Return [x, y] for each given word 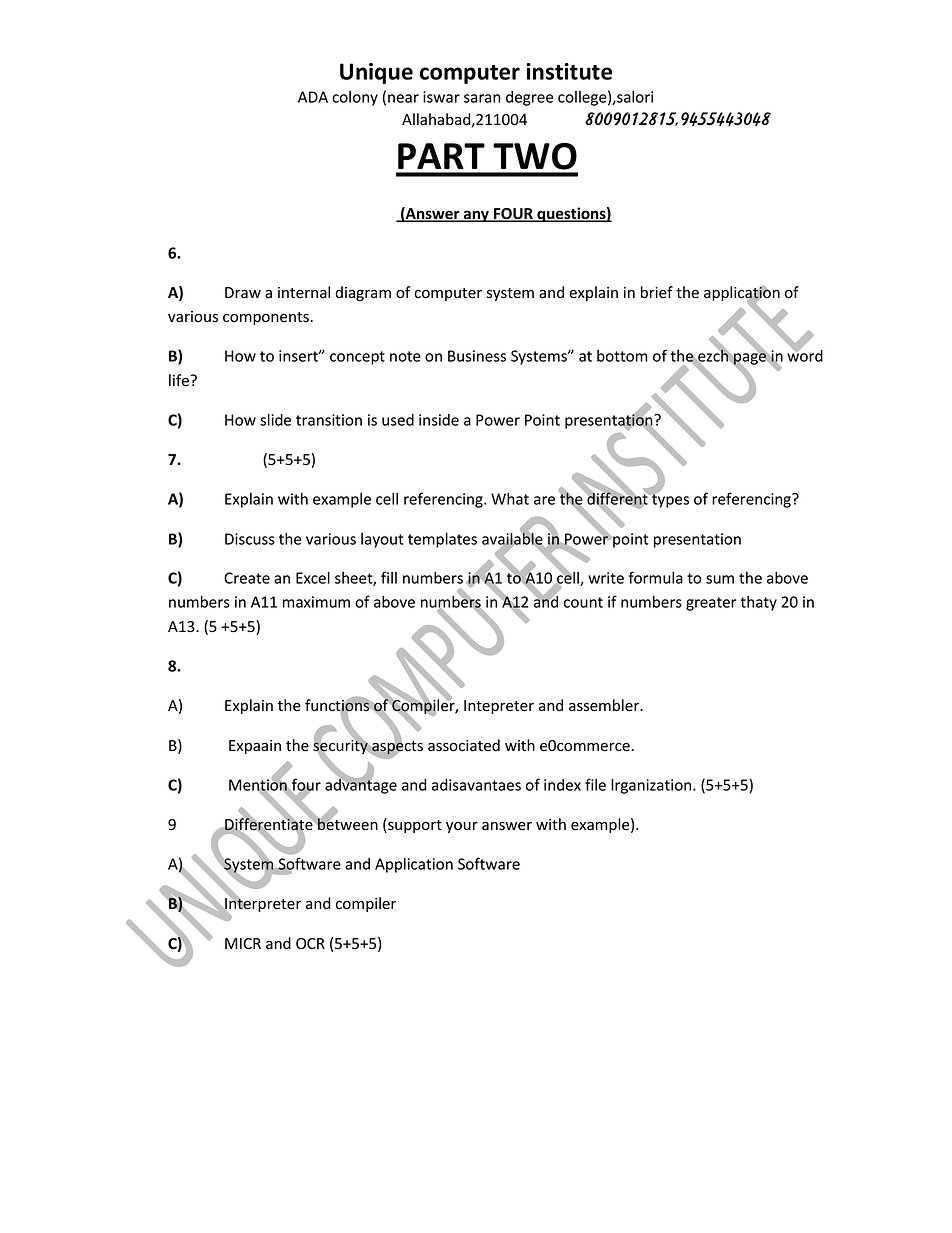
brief [657, 292]
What [510, 498]
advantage [361, 785]
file [595, 784]
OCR [310, 943]
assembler [605, 705]
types [669, 500]
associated [464, 745]
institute [569, 71]
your [462, 827]
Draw [243, 292]
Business [477, 356]
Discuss [250, 539]
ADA [313, 97]
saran [482, 98]
